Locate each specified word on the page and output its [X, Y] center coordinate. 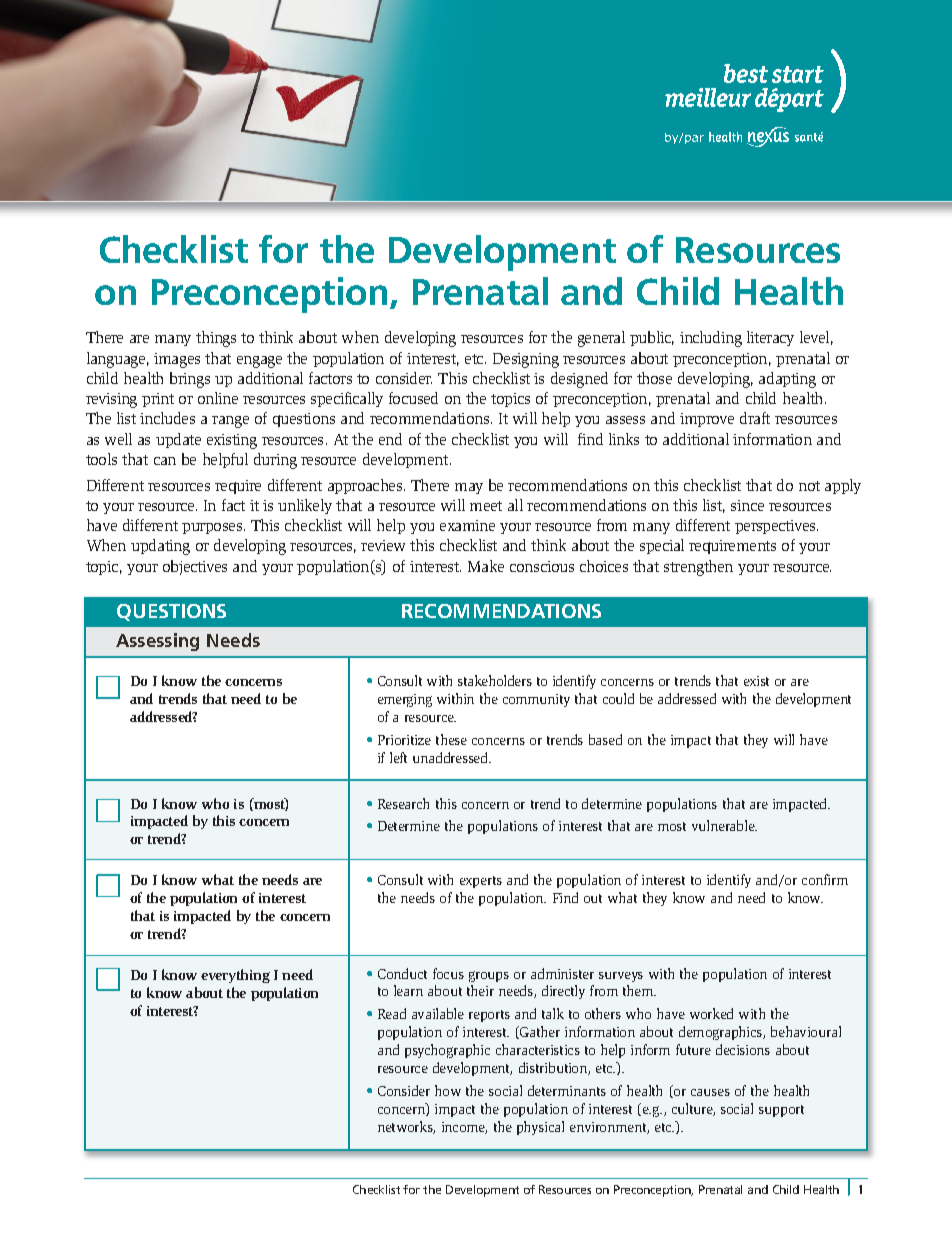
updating [160, 547]
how [448, 1090]
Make [486, 566]
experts [481, 882]
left [398, 757]
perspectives [776, 527]
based [605, 739]
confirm [825, 879]
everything [235, 976]
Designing [526, 360]
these [451, 739]
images [177, 360]
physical [540, 1128]
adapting [787, 380]
